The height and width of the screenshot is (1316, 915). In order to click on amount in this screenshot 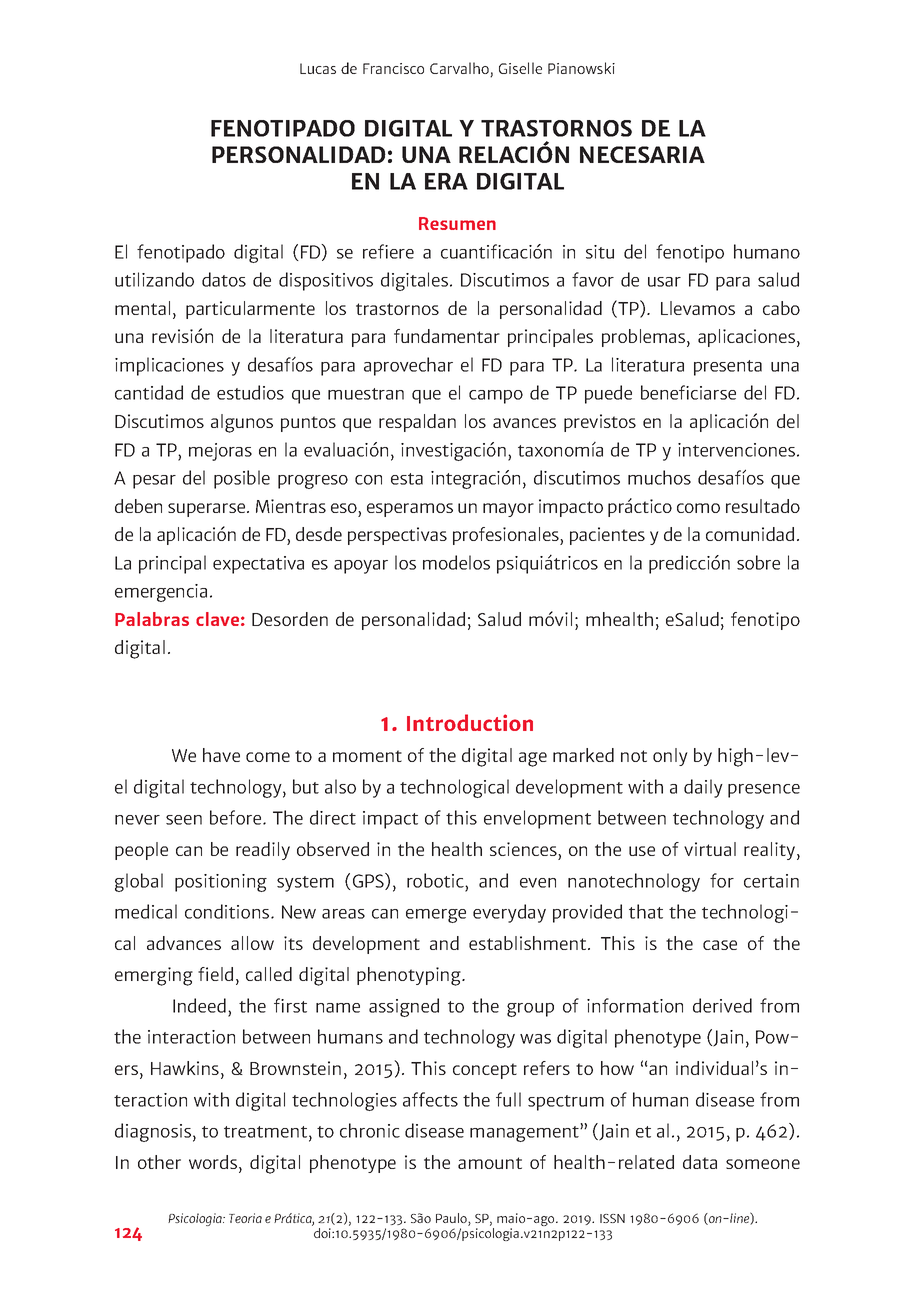, I will do `click(490, 1163)`.
